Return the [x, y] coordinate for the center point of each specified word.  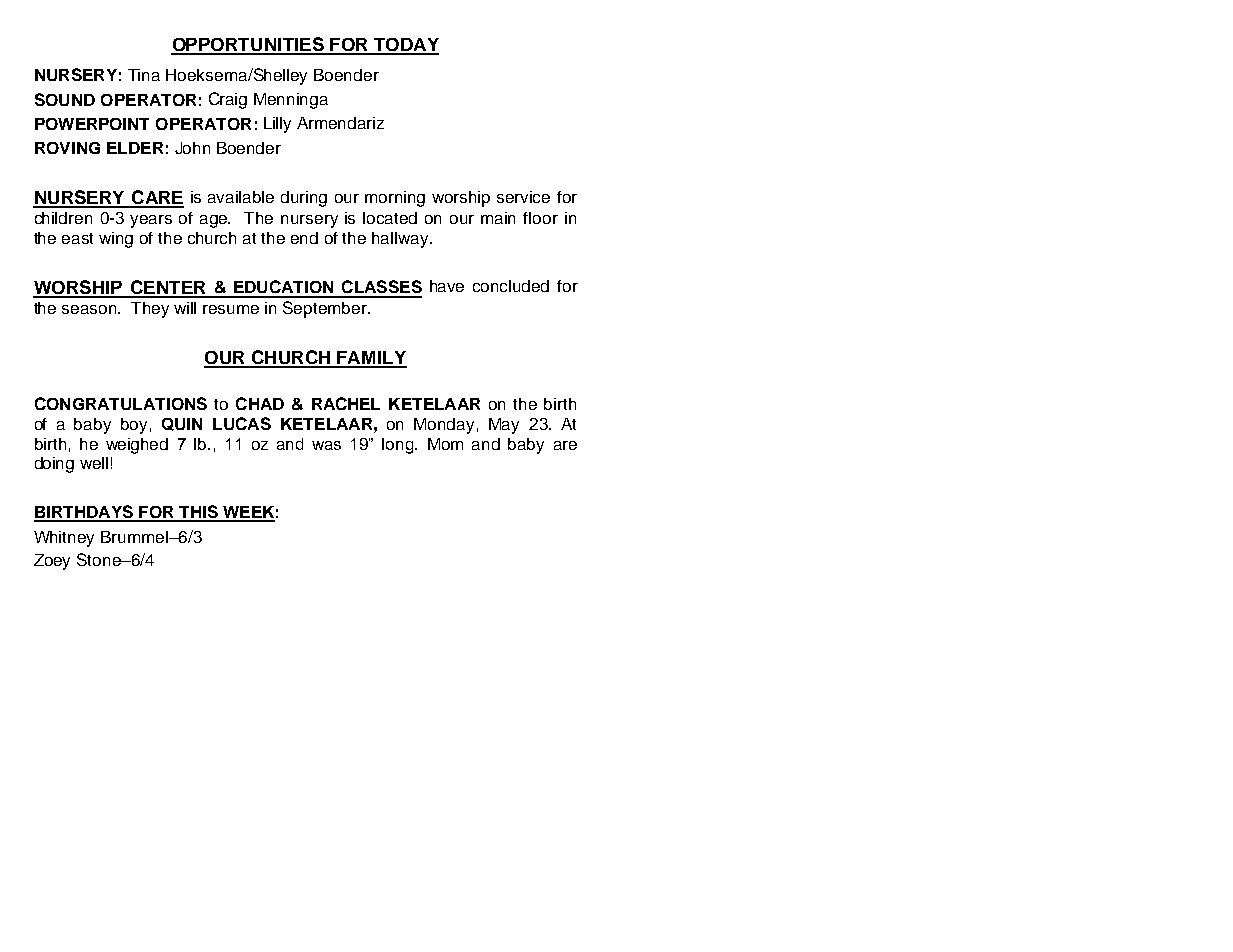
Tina [144, 75]
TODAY [405, 46]
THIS [198, 513]
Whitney [64, 539]
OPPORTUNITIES [248, 45]
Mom [445, 444]
